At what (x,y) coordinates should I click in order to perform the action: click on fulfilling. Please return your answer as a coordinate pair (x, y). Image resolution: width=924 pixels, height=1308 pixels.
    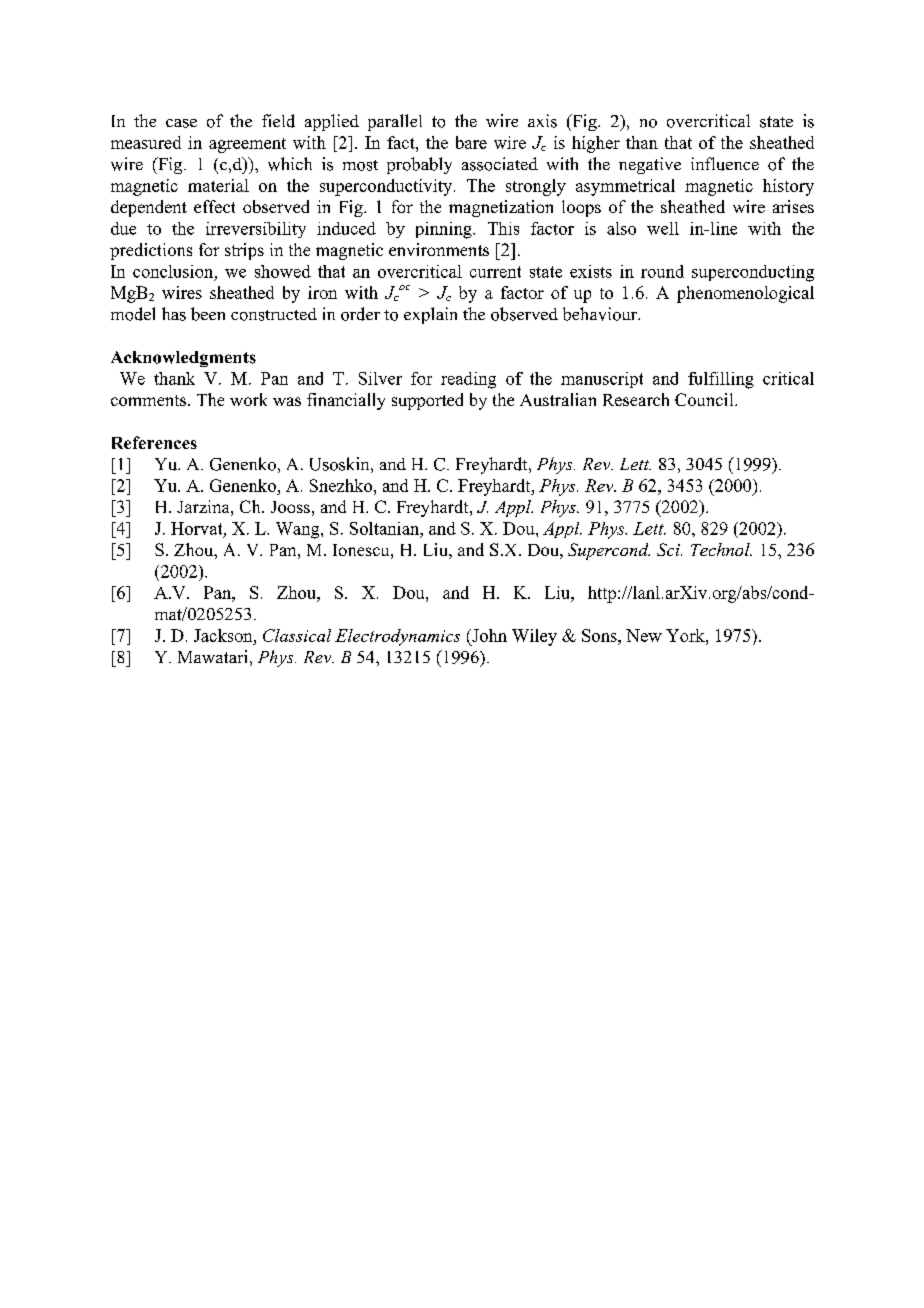
    Looking at the image, I should click on (721, 380).
